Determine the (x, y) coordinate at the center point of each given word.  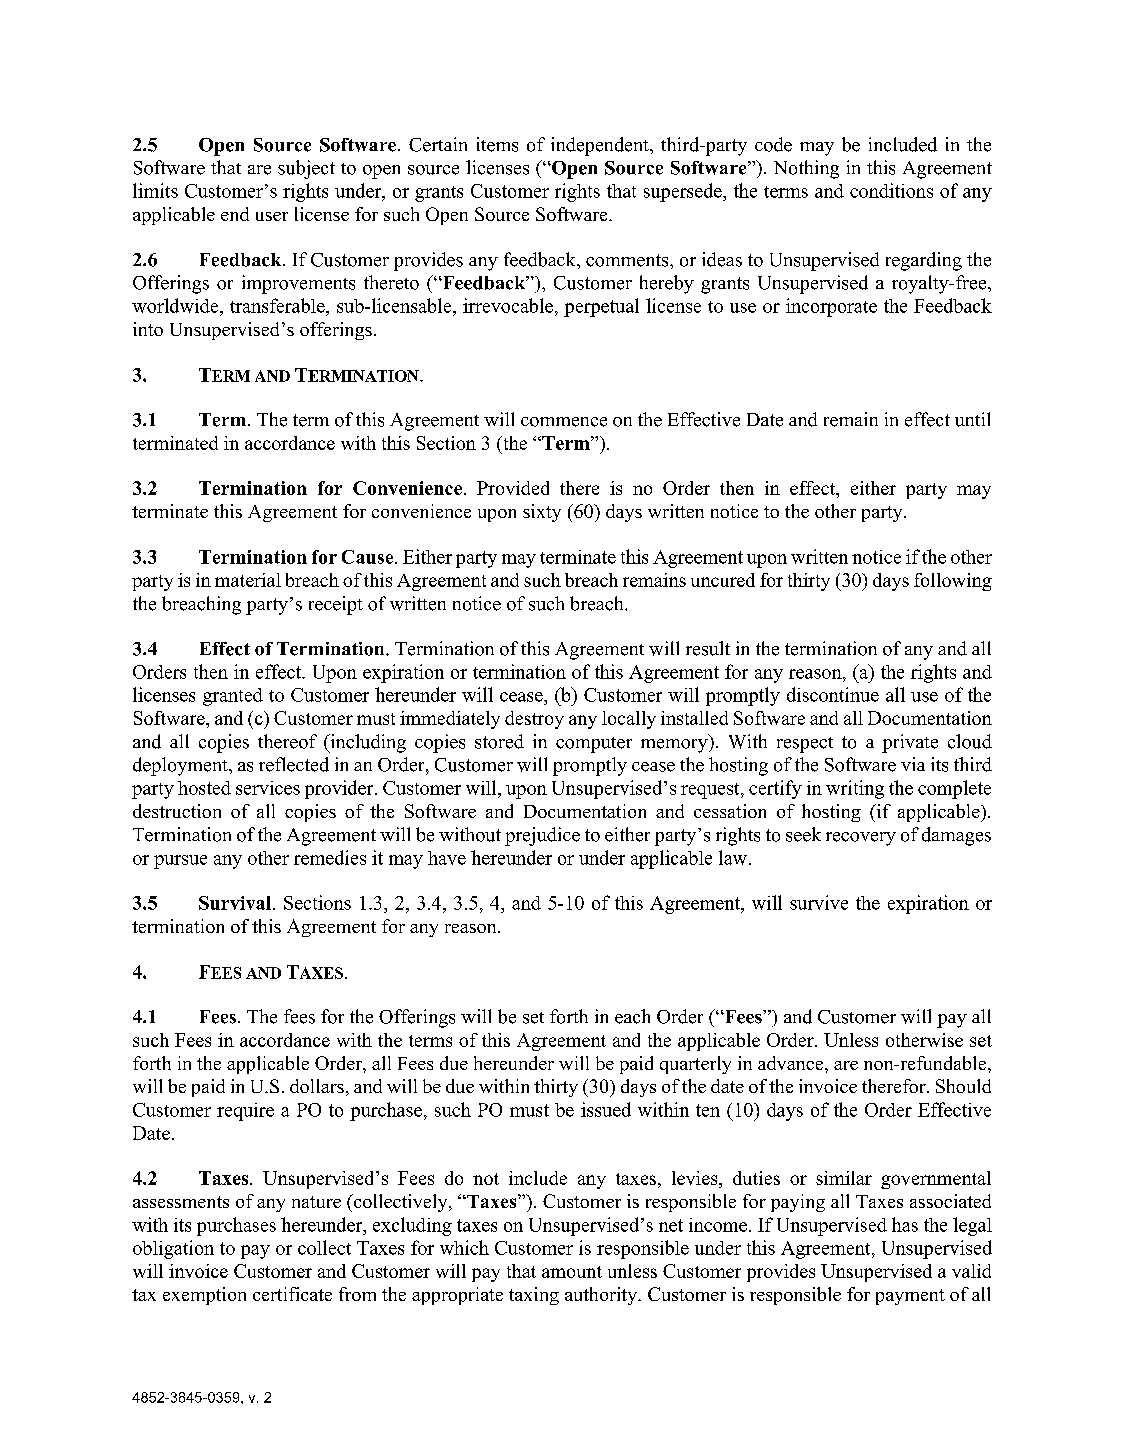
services (268, 788)
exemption (204, 1296)
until (972, 419)
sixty (542, 513)
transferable (278, 305)
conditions (891, 190)
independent (601, 146)
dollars (317, 1086)
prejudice (542, 836)
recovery (861, 839)
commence (564, 422)
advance (792, 1063)
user (272, 216)
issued (606, 1109)
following (953, 582)
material (248, 580)
